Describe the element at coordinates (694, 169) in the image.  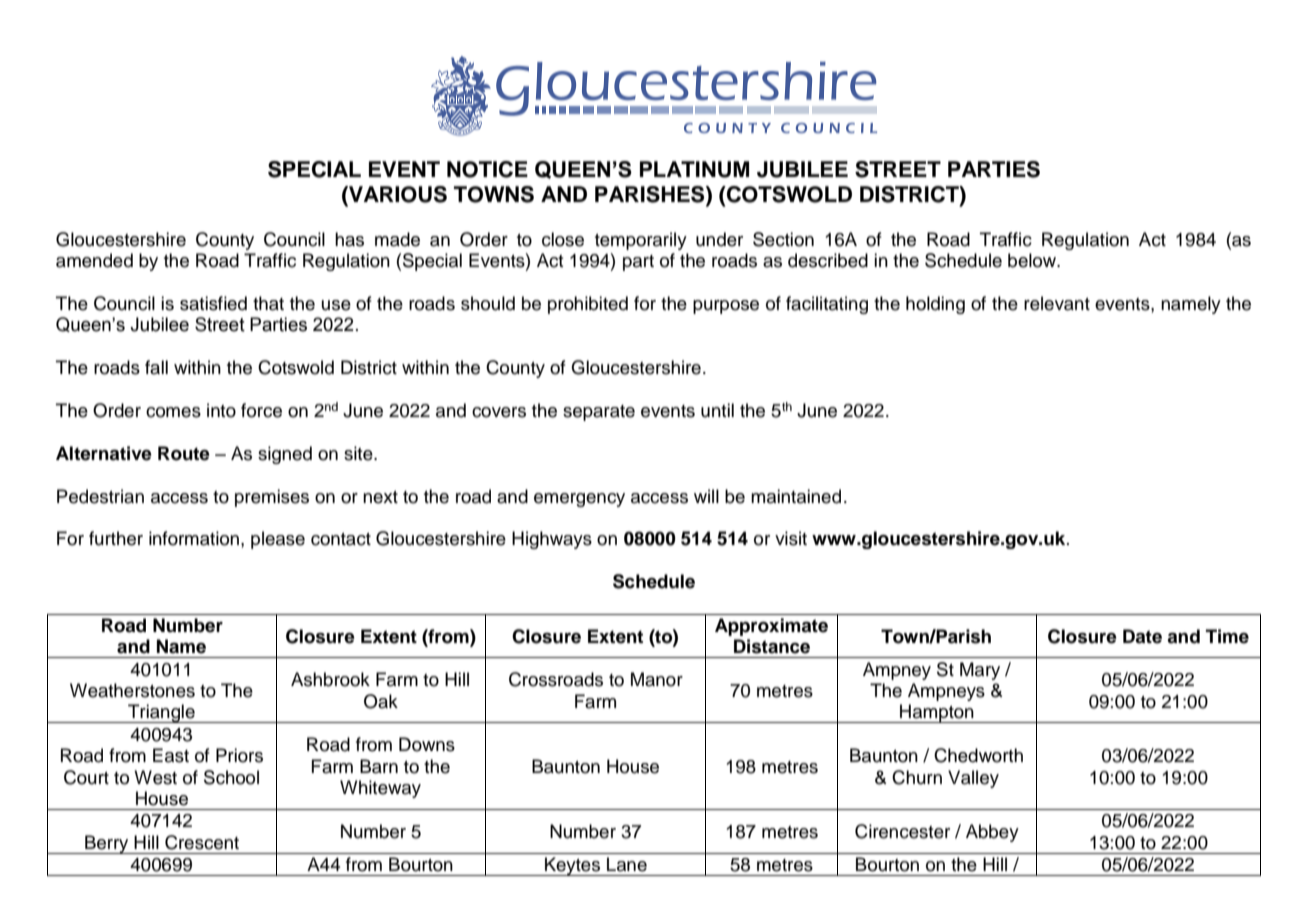
I see `PLATINUM` at that location.
